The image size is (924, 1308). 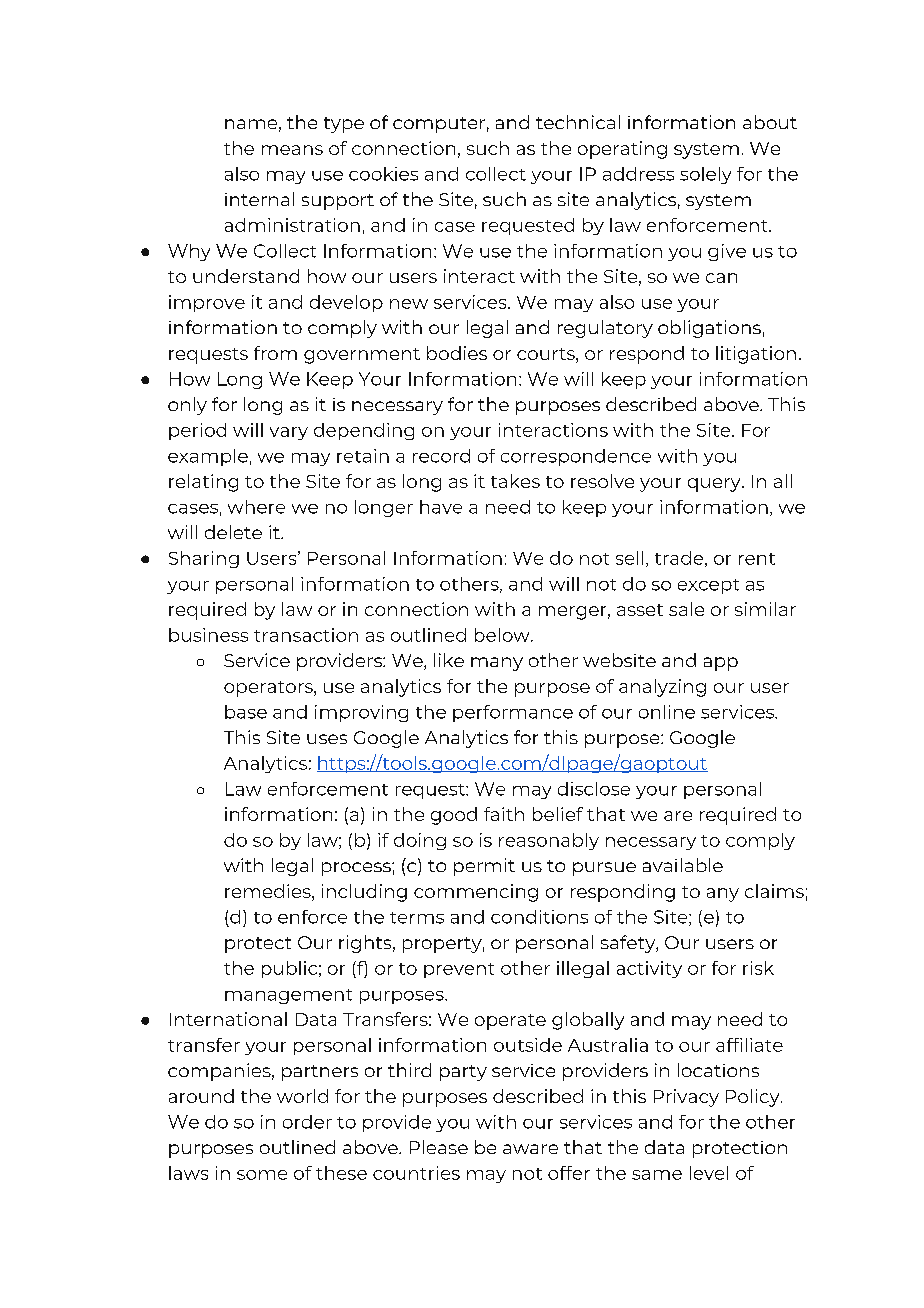 What do you see at coordinates (262, 1175) in the page?
I see `some` at bounding box center [262, 1175].
